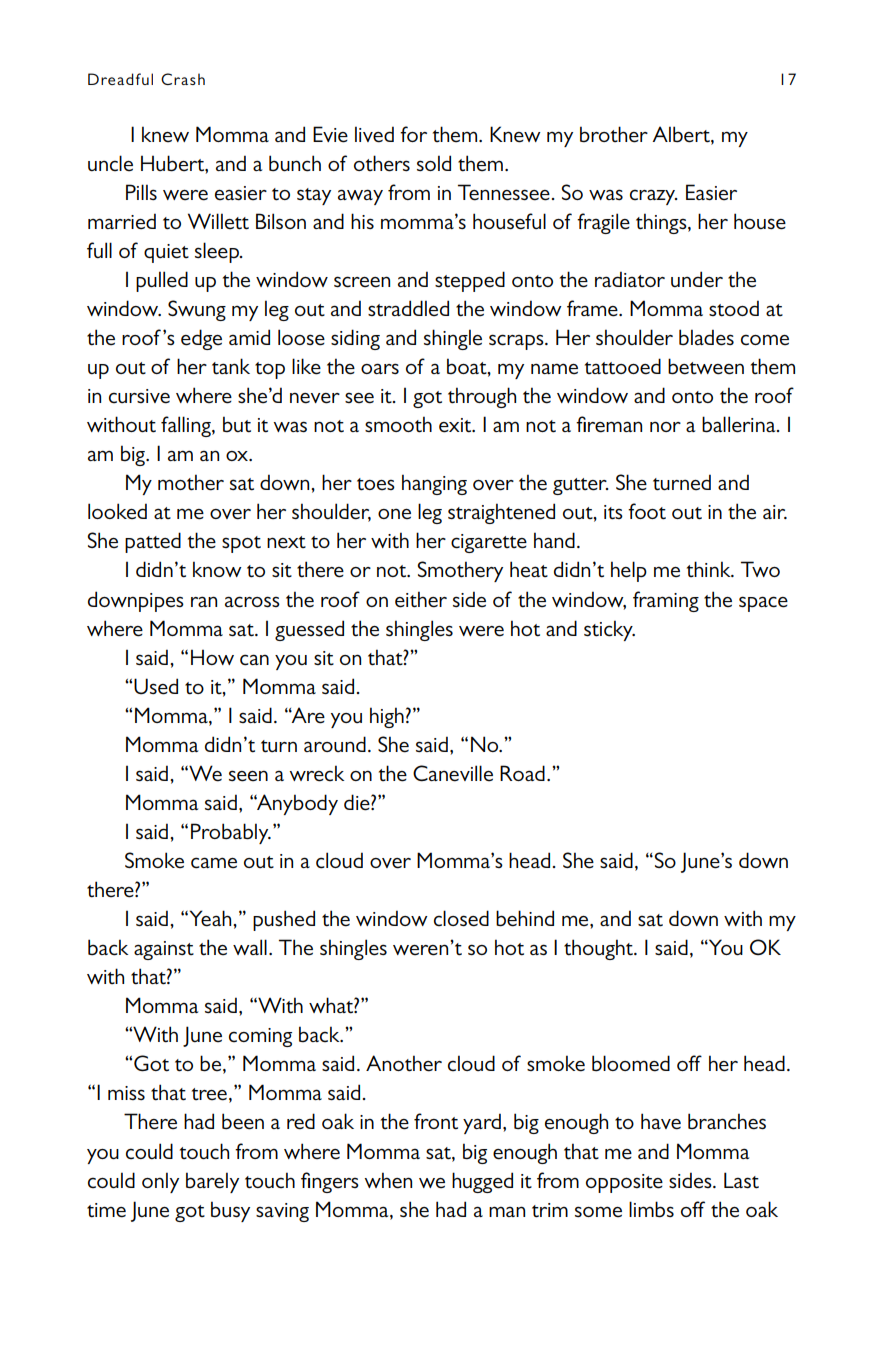  What do you see at coordinates (197, 310) in the page?
I see `Swung` at bounding box center [197, 310].
